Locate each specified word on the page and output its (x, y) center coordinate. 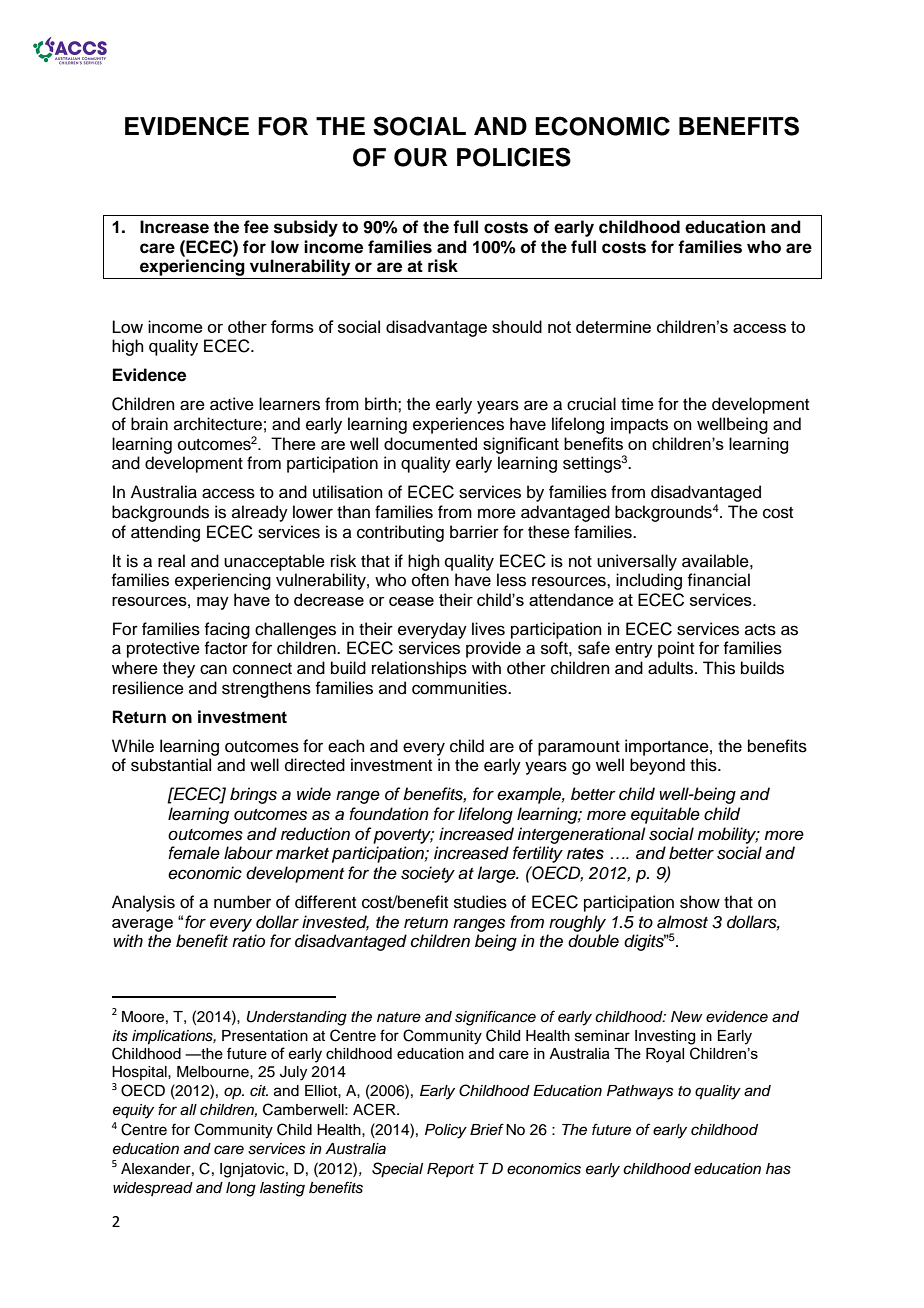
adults (672, 668)
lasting (282, 1189)
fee (256, 227)
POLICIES (514, 157)
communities (460, 688)
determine (613, 326)
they (179, 669)
